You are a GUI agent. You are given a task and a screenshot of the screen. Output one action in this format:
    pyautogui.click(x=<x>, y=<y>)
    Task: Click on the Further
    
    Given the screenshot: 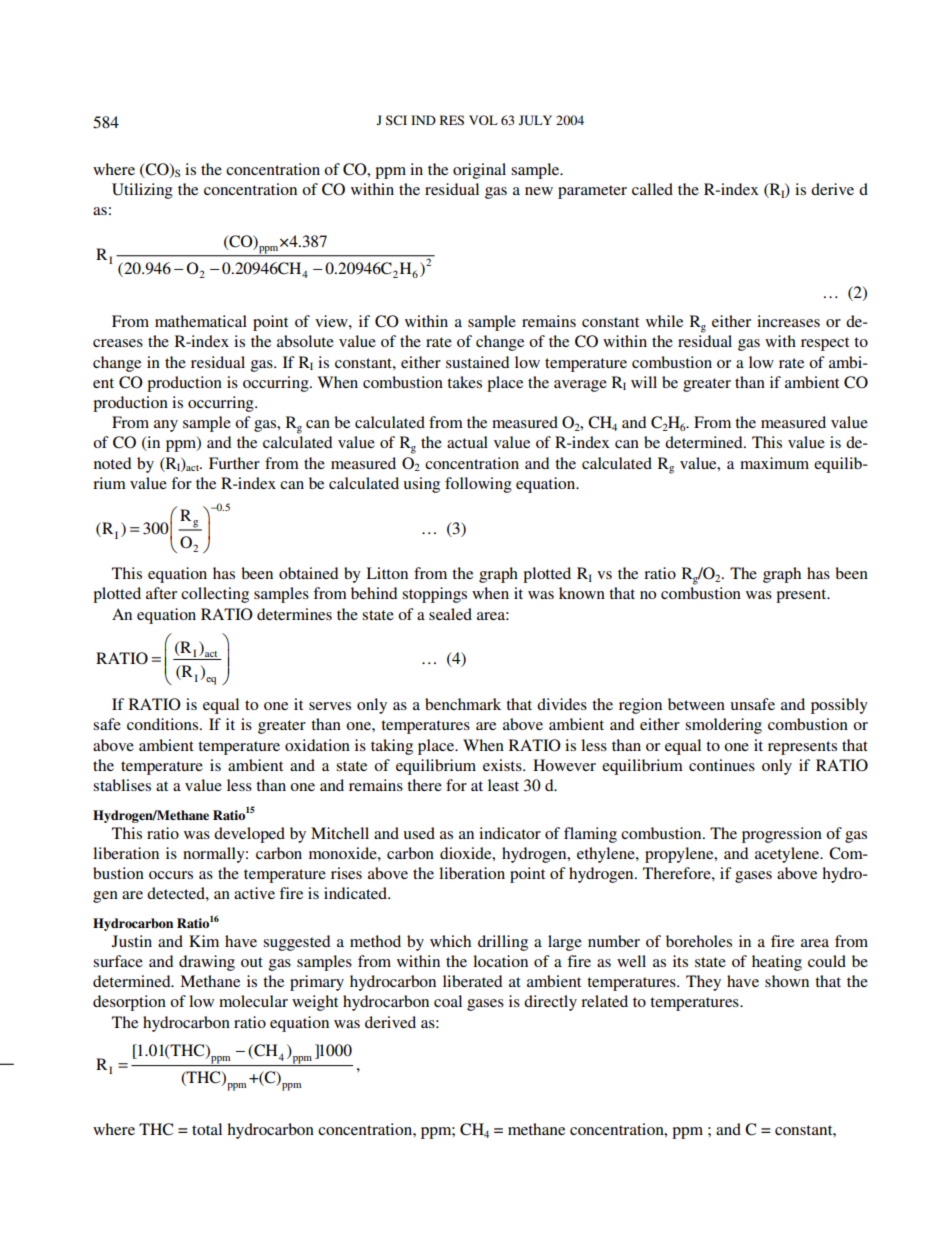 What is the action you would take?
    pyautogui.click(x=234, y=463)
